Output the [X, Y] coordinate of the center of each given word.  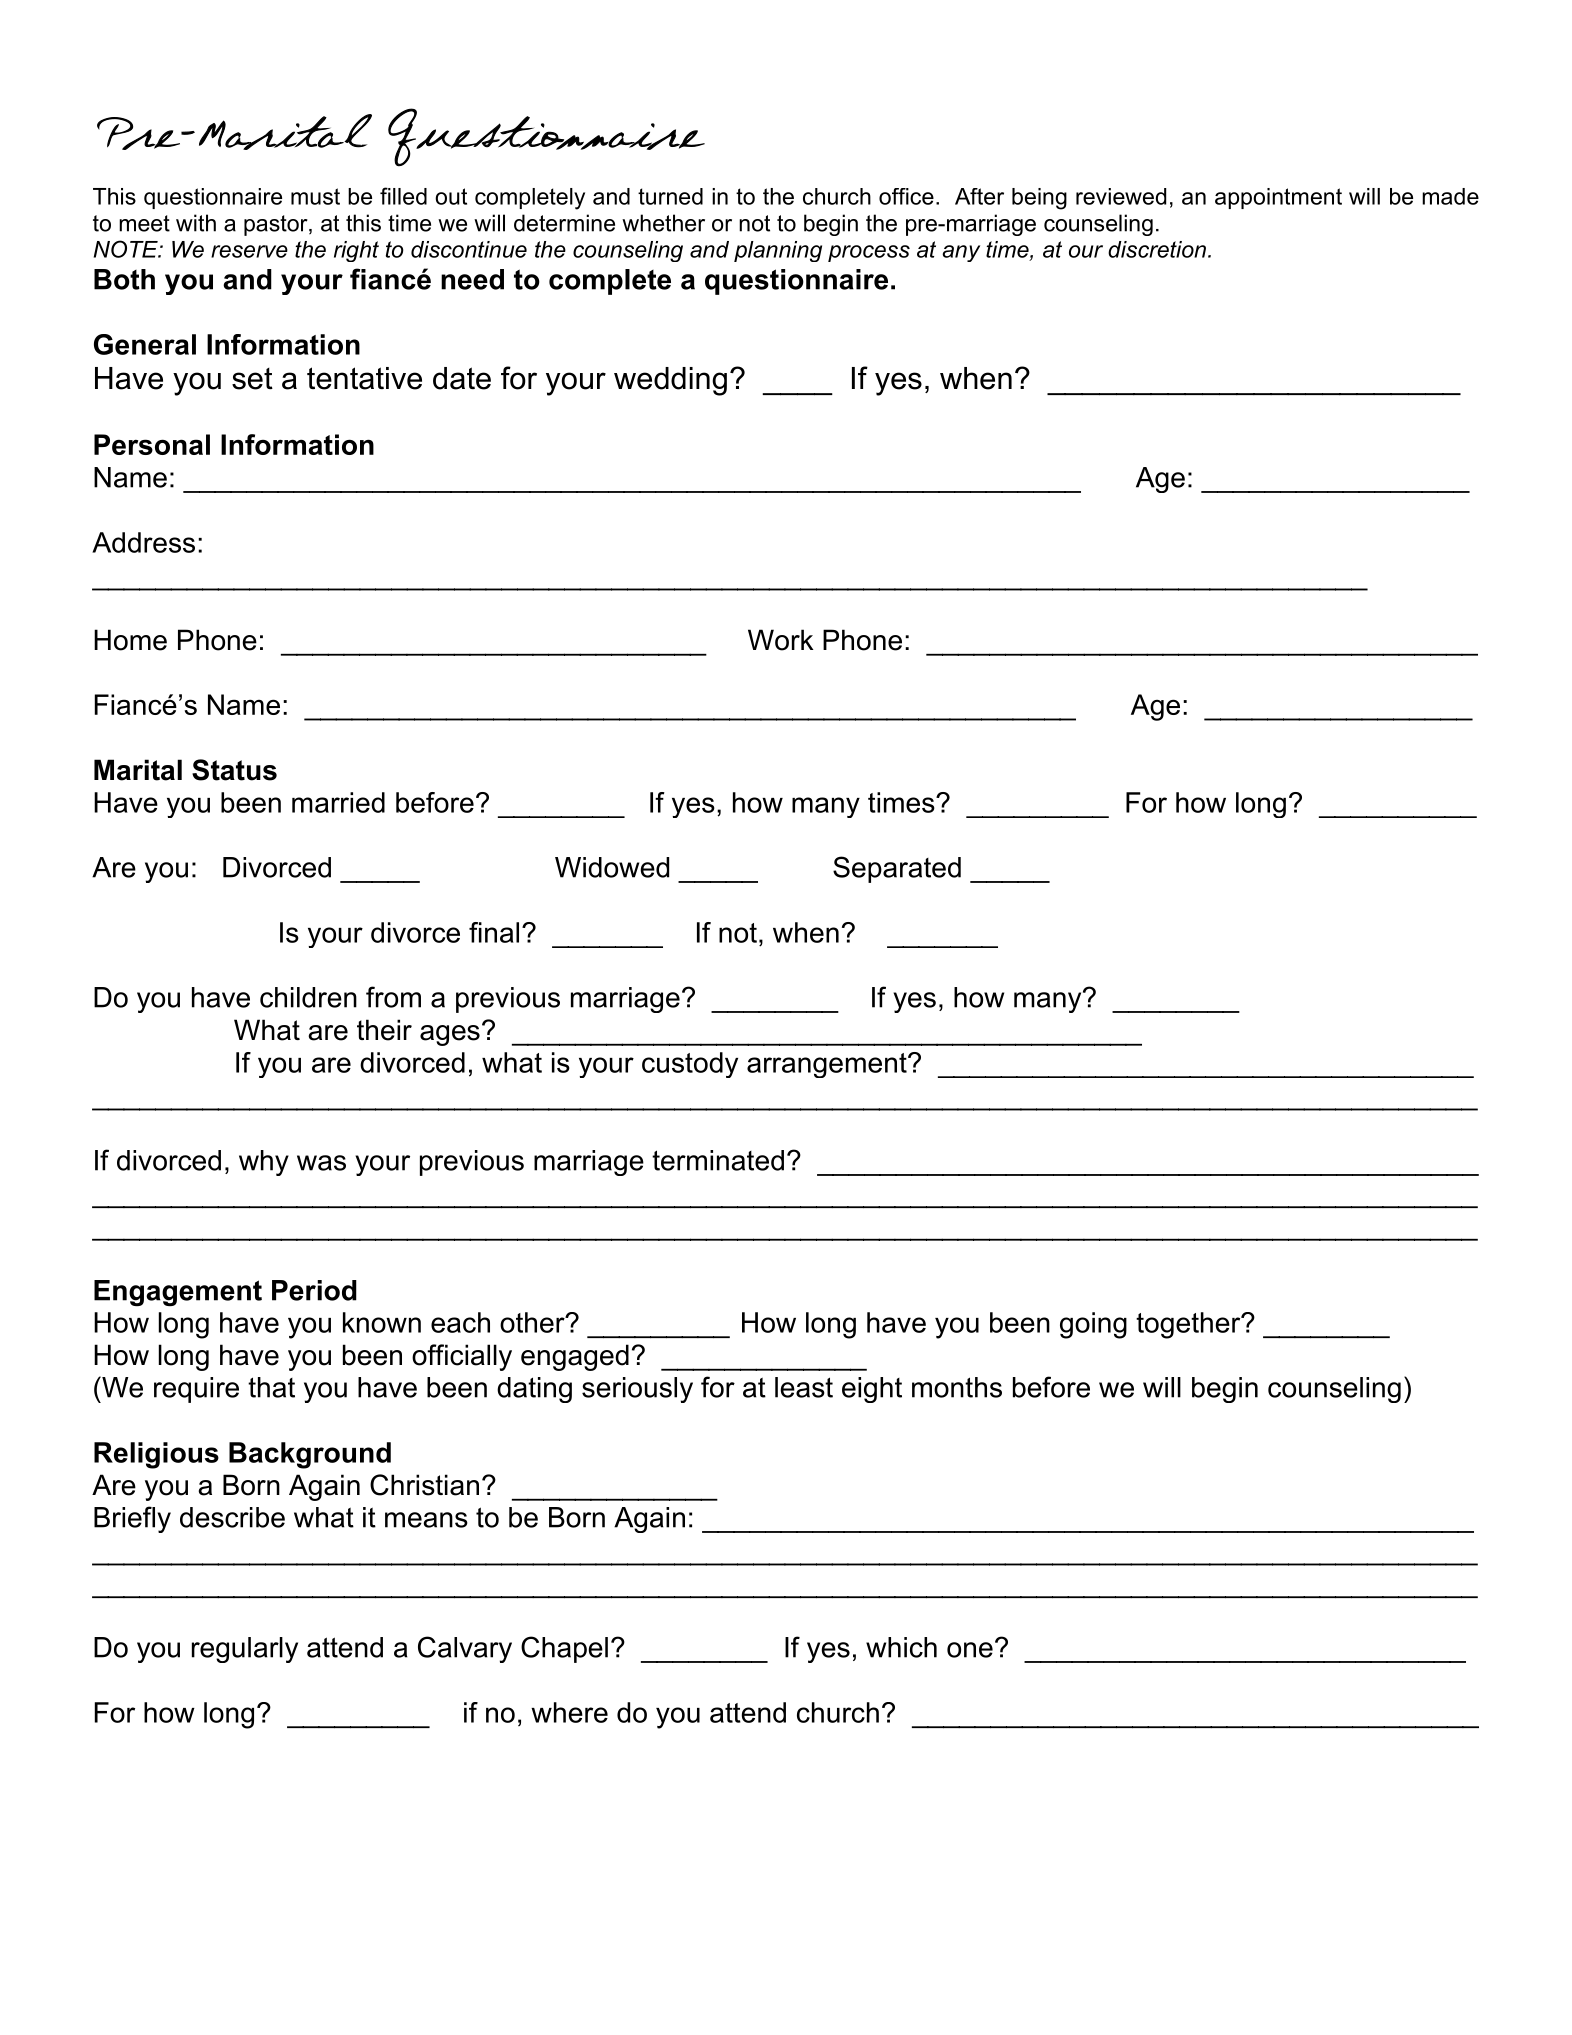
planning [778, 251]
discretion [1157, 249]
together [1189, 1325]
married [338, 802]
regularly [245, 1650]
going [1093, 1325]
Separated [897, 869]
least [804, 1387]
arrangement [828, 1065]
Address [143, 542]
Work [781, 640]
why [264, 1163]
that [271, 1387]
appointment [1278, 198]
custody [690, 1065]
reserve [249, 251]
